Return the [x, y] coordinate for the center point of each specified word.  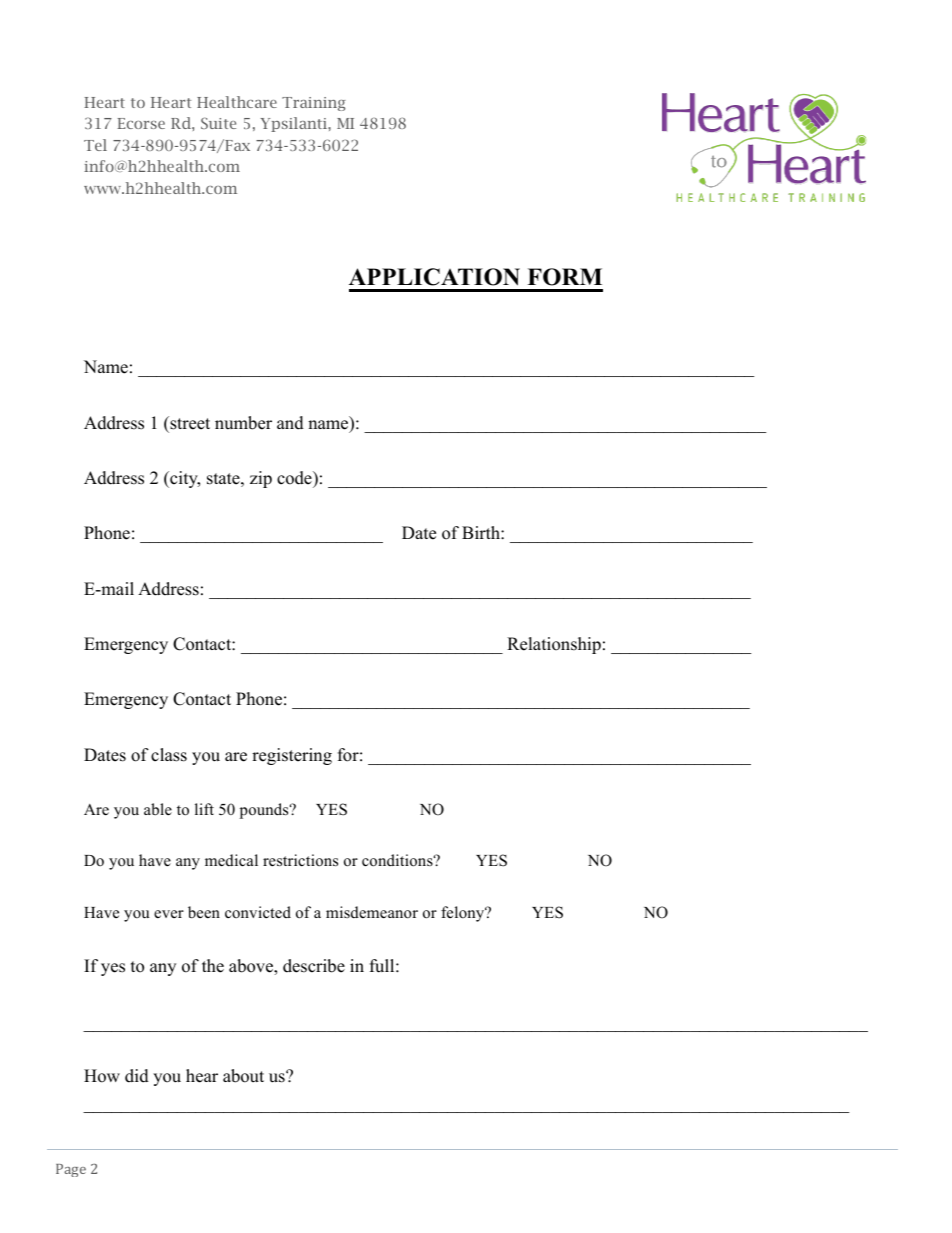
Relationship [554, 645]
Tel [95, 145]
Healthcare [237, 102]
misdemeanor [372, 912]
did [137, 1076]
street [189, 423]
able [158, 809]
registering [292, 756]
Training [314, 104]
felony [464, 914]
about [243, 1076]
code [295, 478]
